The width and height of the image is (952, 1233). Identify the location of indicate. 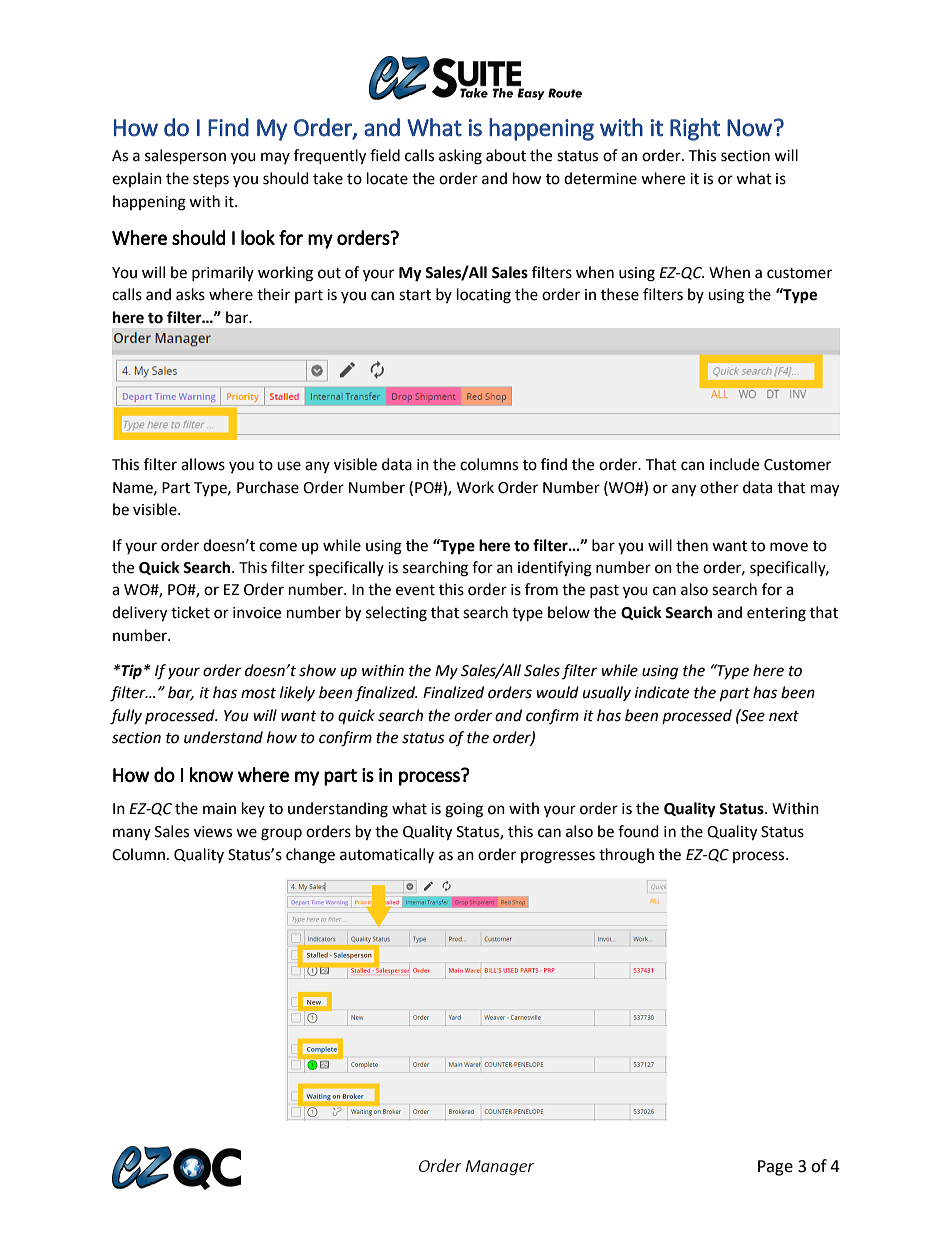
(662, 692).
